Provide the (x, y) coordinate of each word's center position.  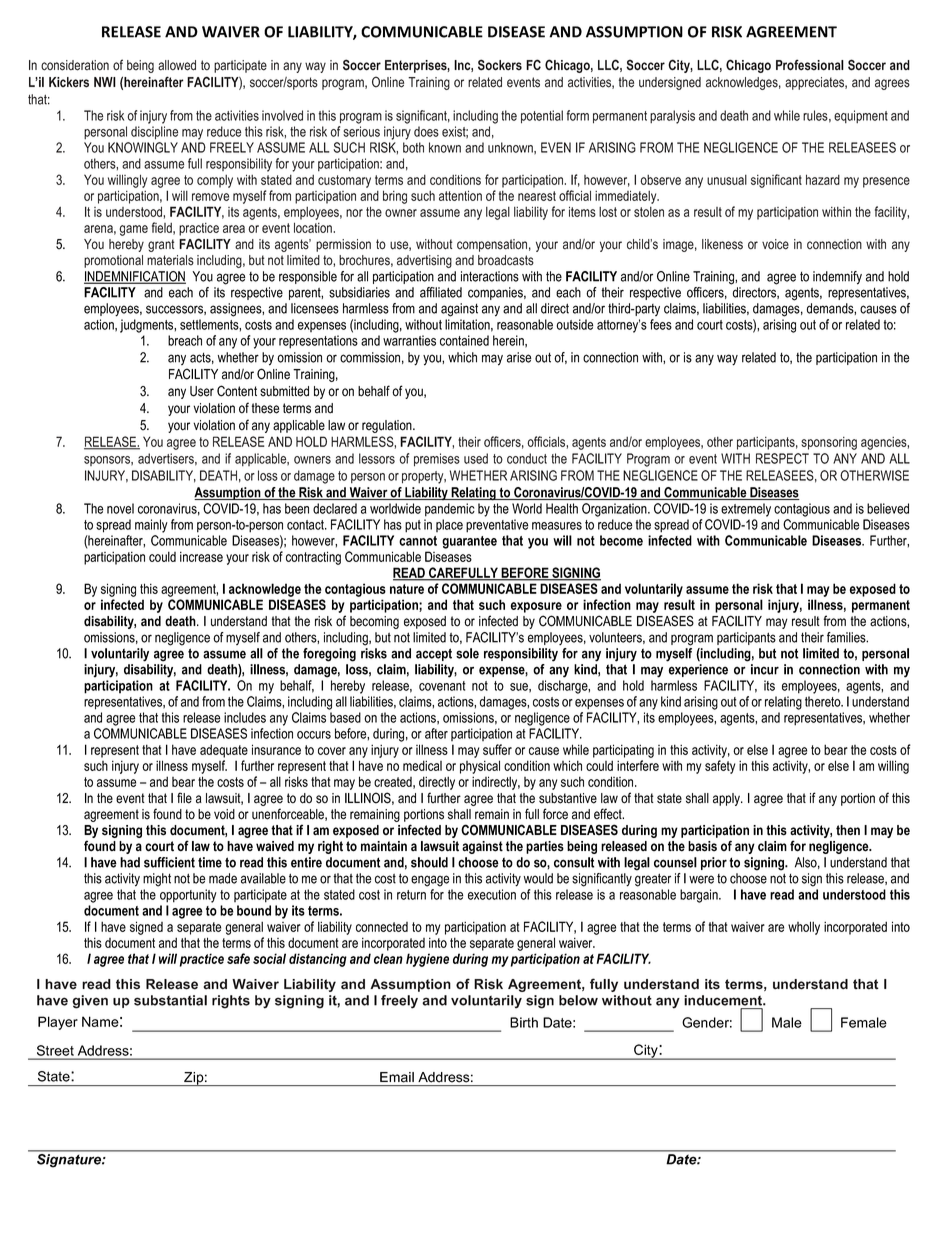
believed (888, 508)
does (426, 131)
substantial (170, 1000)
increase (201, 556)
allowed (177, 65)
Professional (810, 65)
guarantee (469, 542)
